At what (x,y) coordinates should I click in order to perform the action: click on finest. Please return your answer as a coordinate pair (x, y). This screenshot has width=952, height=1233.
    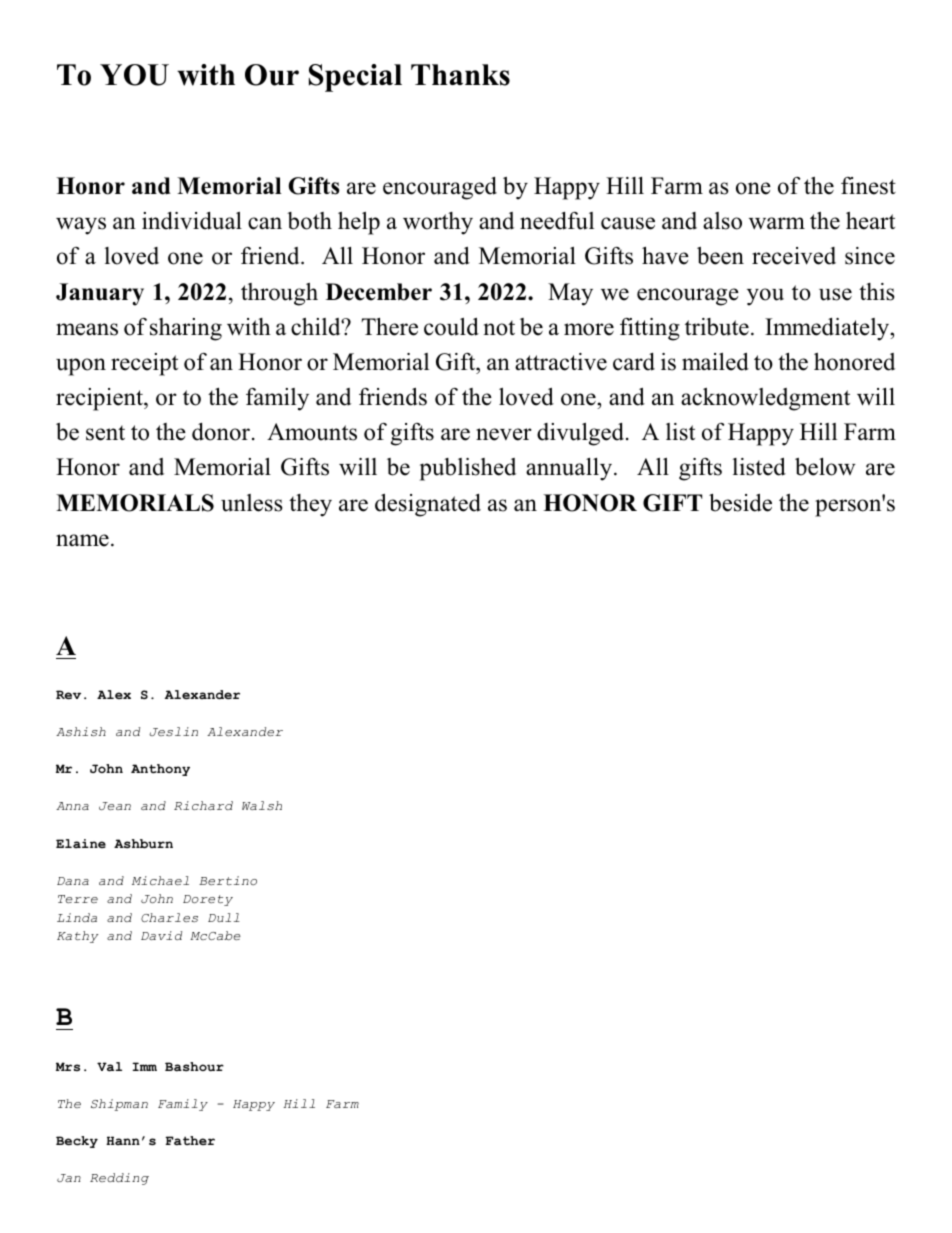
    Looking at the image, I should click on (868, 186).
